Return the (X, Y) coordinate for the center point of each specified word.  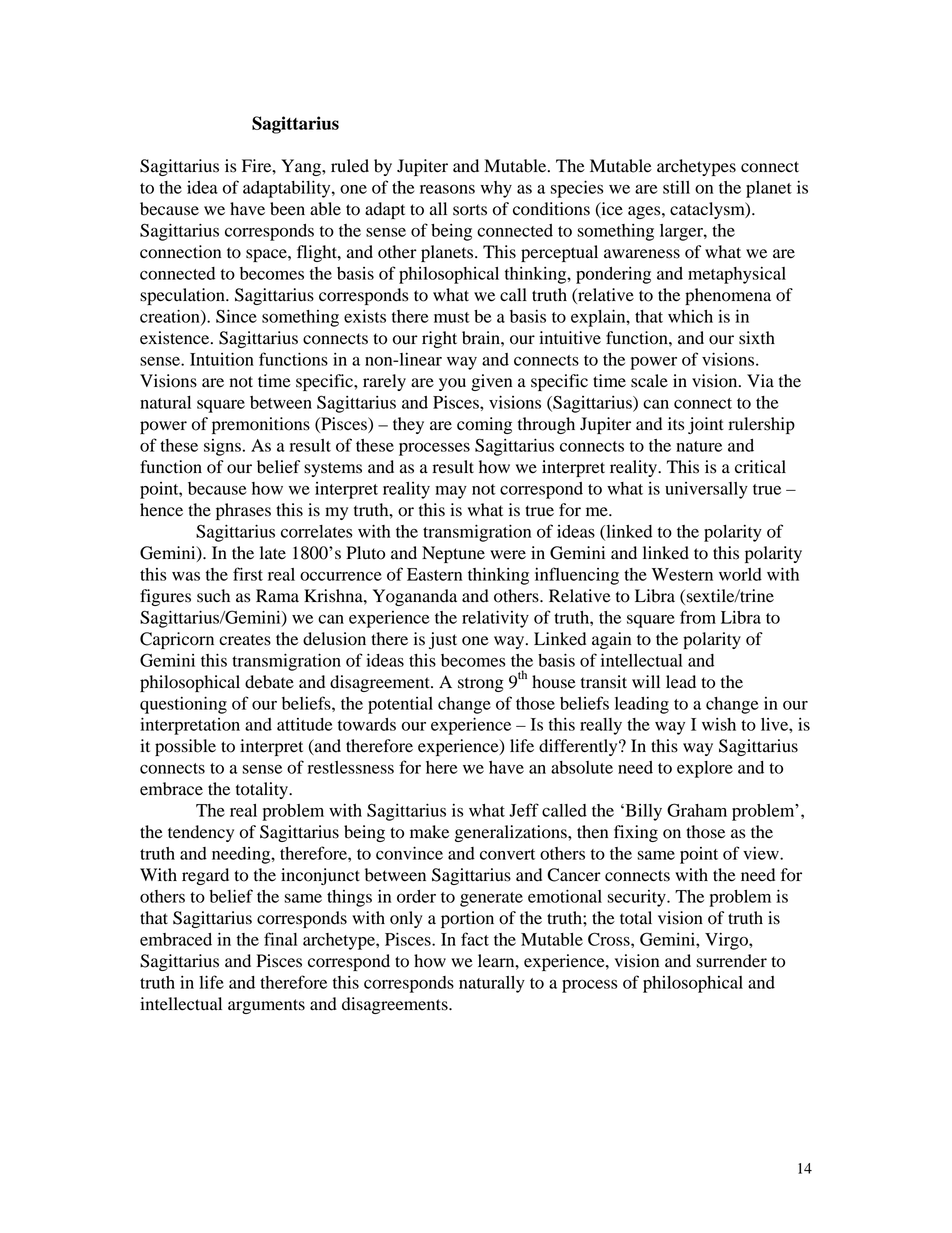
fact (475, 939)
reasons (447, 189)
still (676, 187)
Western (682, 574)
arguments (266, 1006)
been (287, 209)
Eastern (434, 574)
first (248, 574)
